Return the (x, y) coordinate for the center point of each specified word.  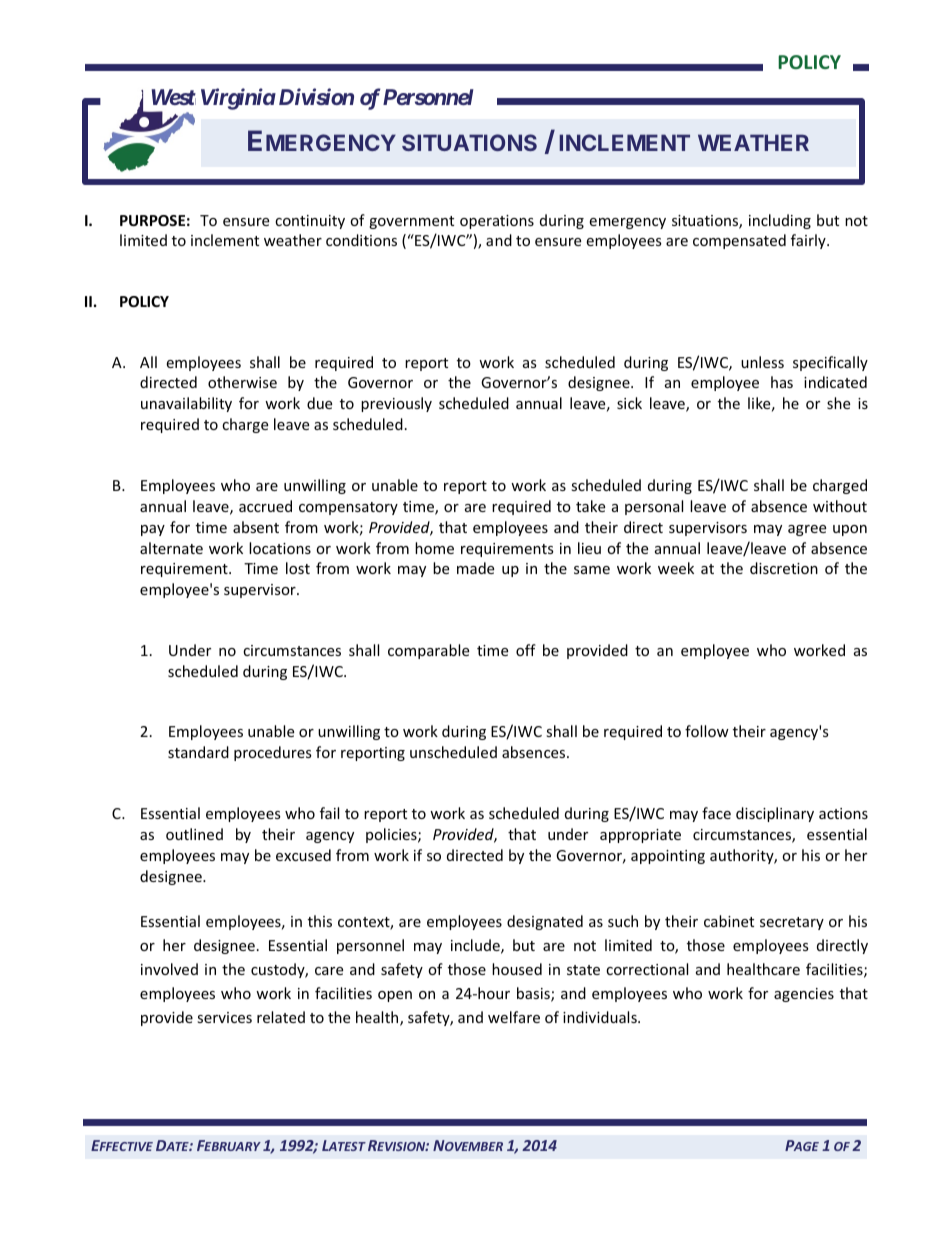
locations (280, 548)
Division (314, 96)
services (224, 1017)
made (475, 568)
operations (497, 222)
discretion (784, 568)
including (780, 221)
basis (534, 994)
